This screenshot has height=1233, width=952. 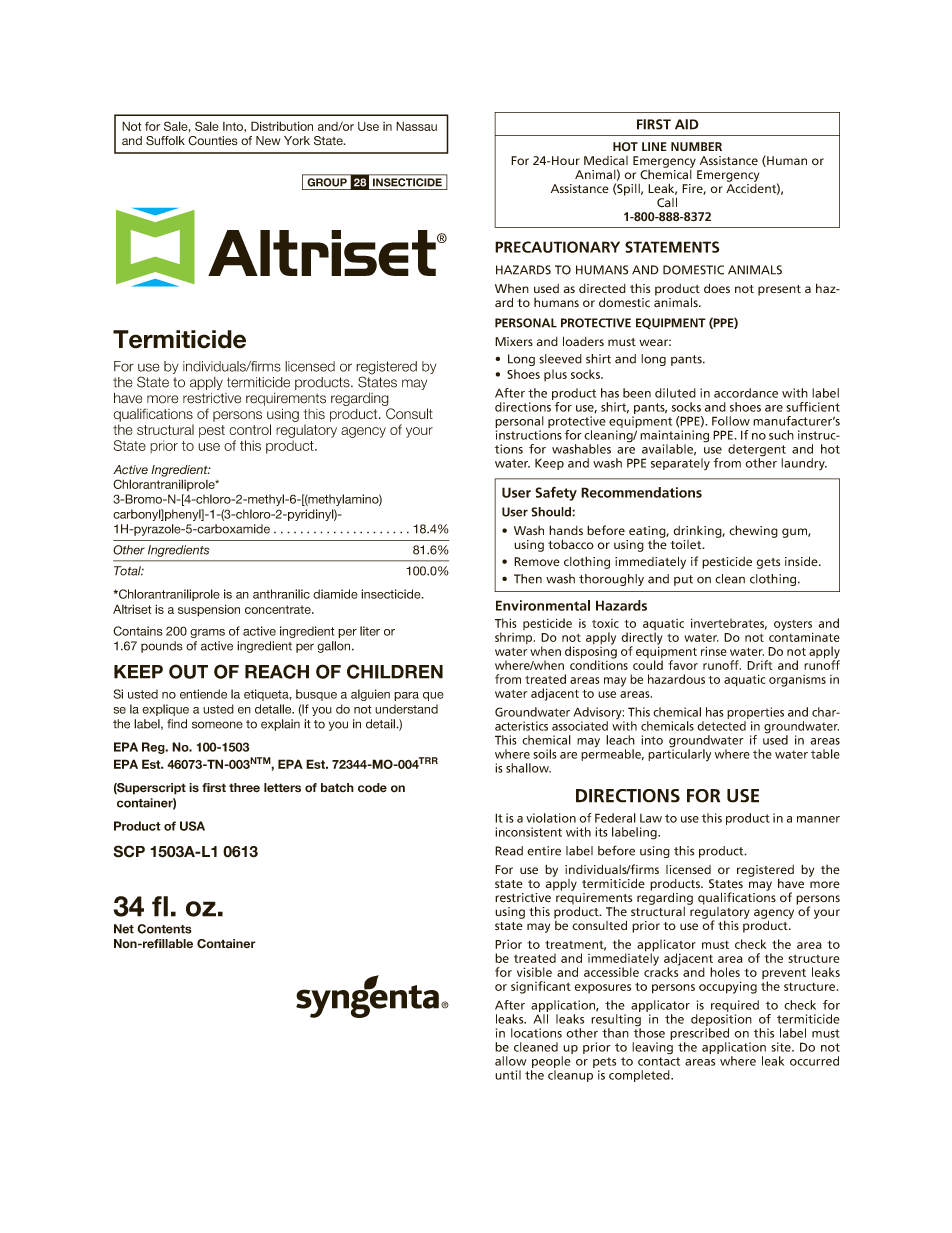 I want to click on detergent, so click(x=757, y=451).
